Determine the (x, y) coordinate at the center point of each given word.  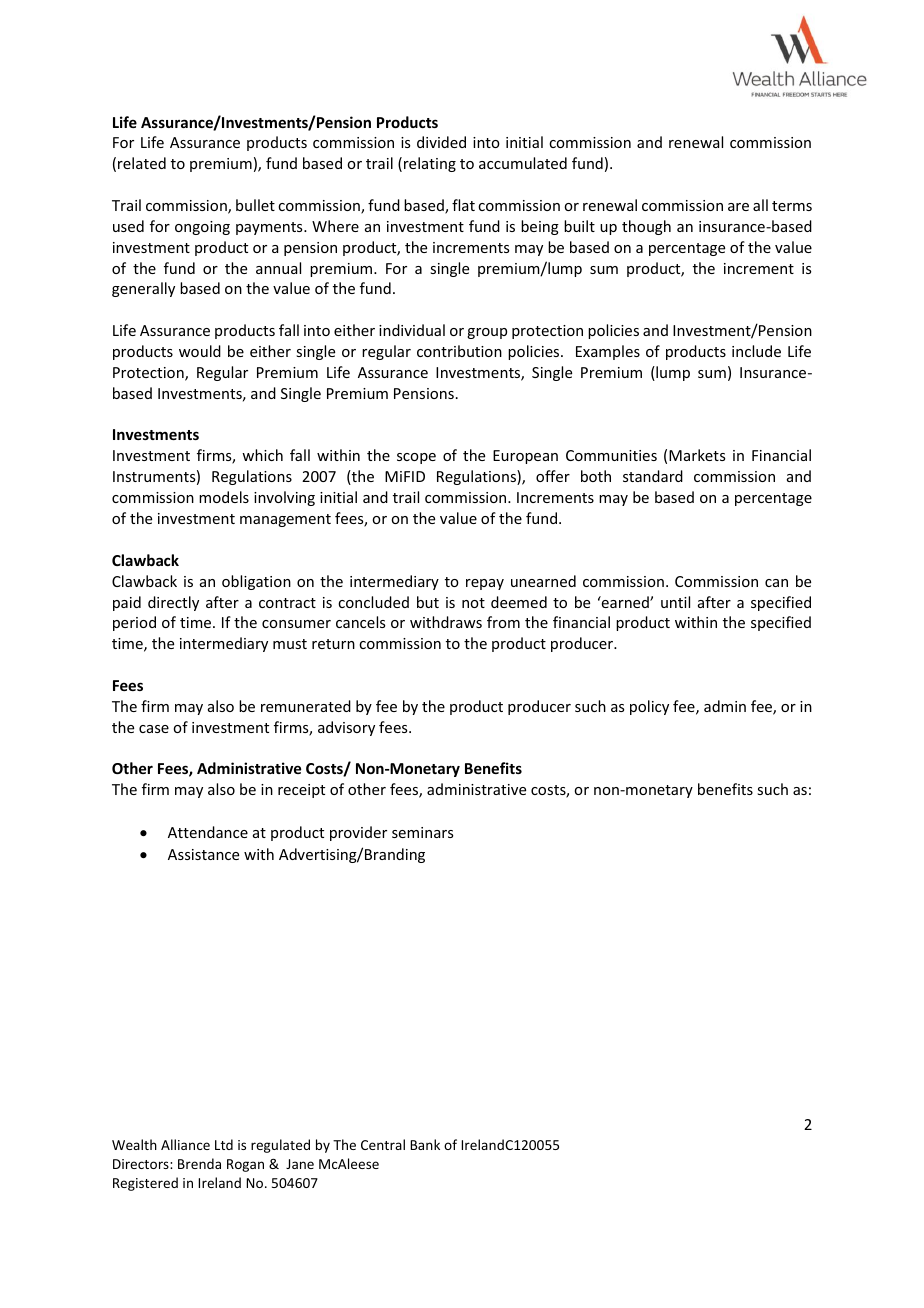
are (738, 207)
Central (383, 1144)
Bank (425, 1144)
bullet (255, 205)
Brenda (199, 1163)
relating (430, 164)
